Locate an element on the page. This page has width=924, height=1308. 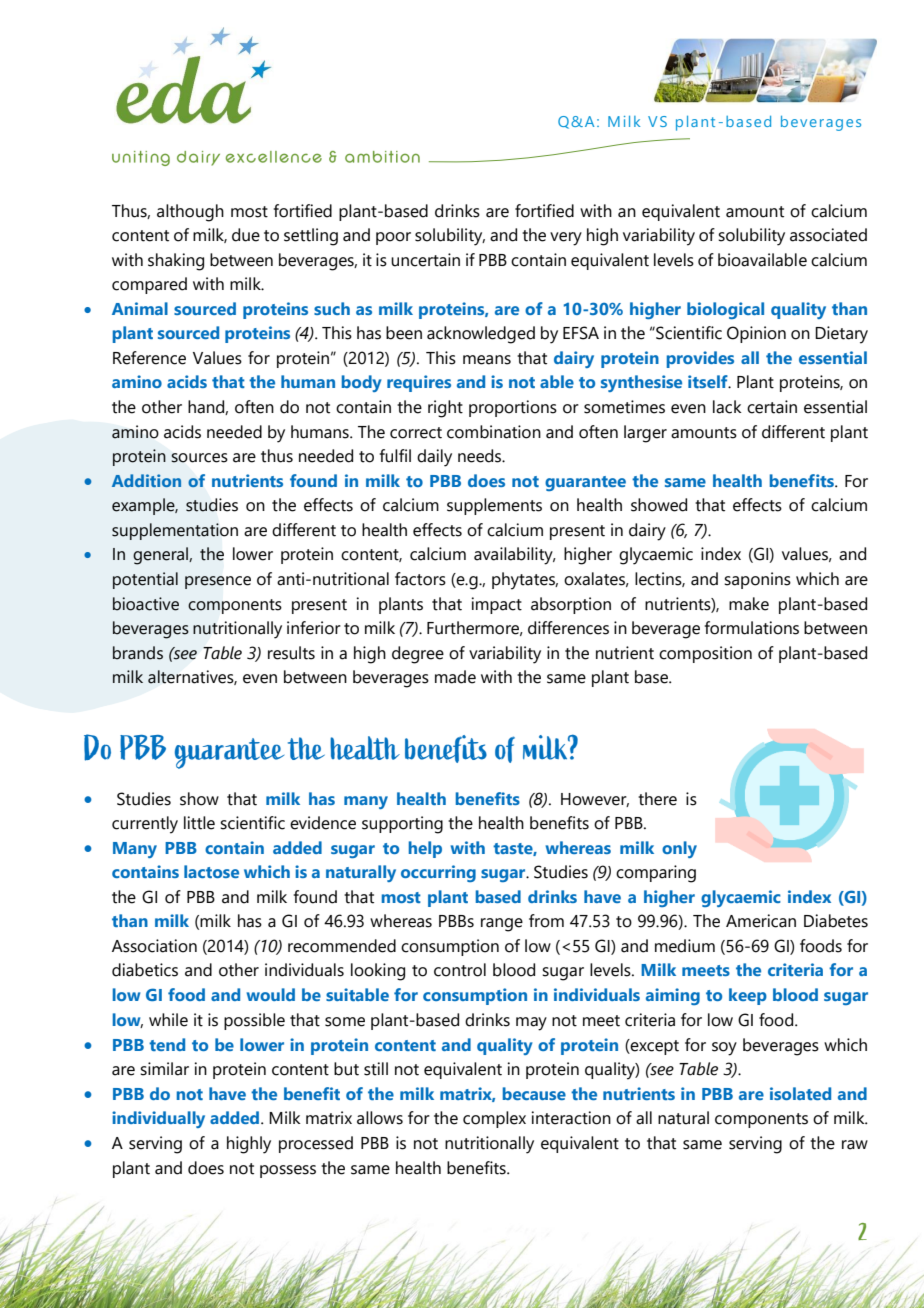
due is located at coordinates (246, 235).
